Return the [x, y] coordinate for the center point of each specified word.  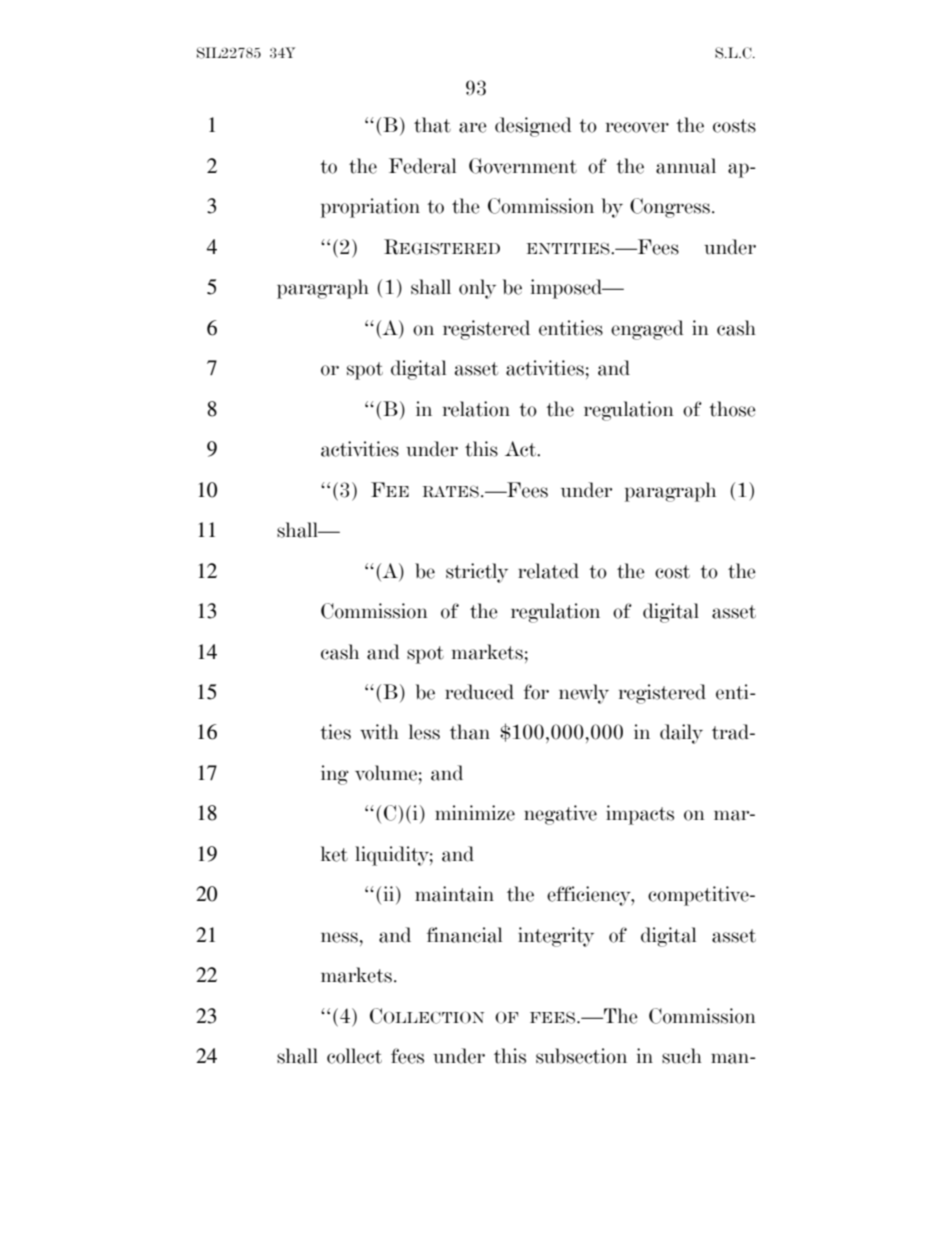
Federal [422, 166]
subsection [581, 1056]
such [682, 1056]
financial [464, 935]
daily [681, 734]
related [548, 571]
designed [533, 127]
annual [686, 166]
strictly [477, 573]
